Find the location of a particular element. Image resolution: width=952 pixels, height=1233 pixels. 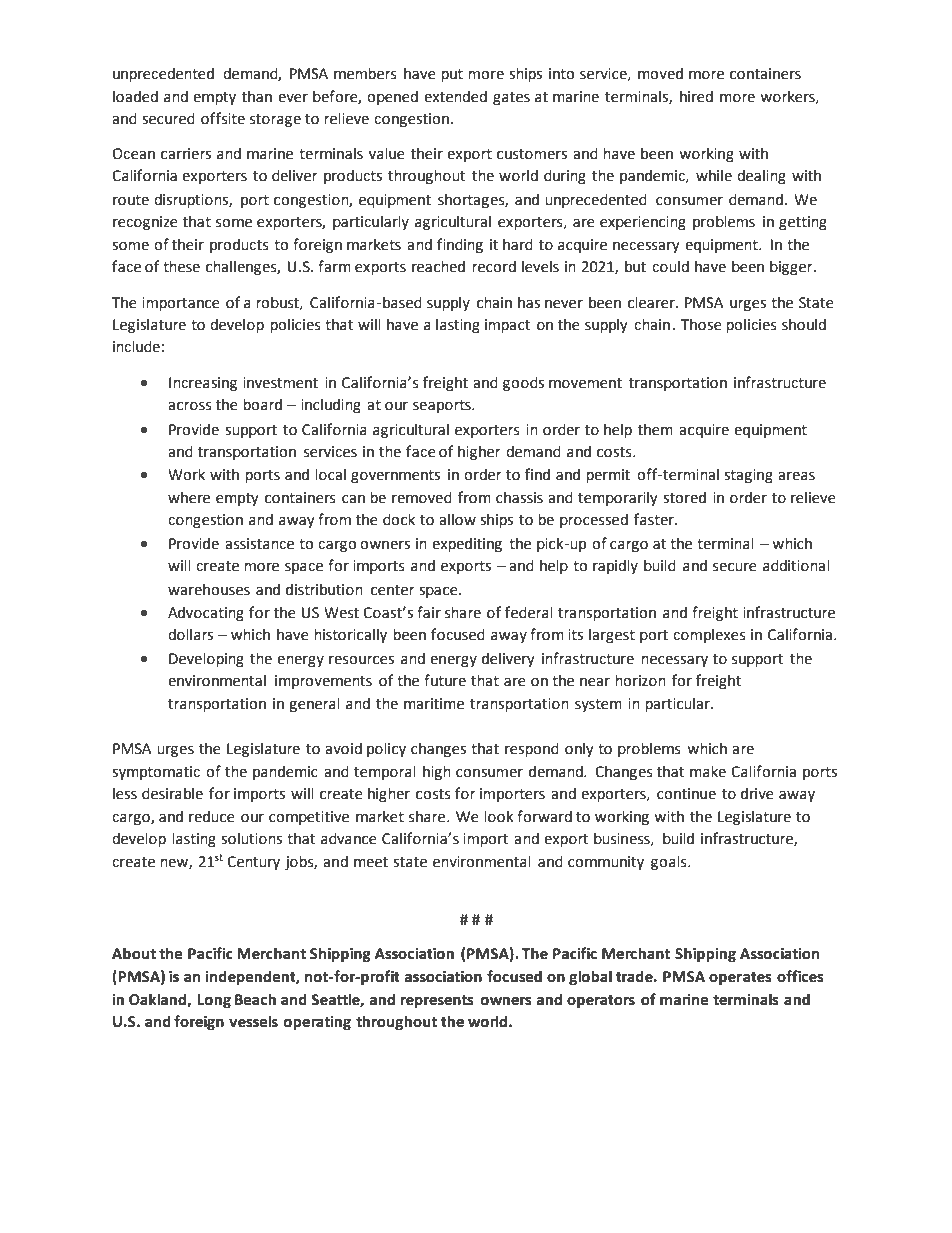

Long is located at coordinates (214, 1001).
